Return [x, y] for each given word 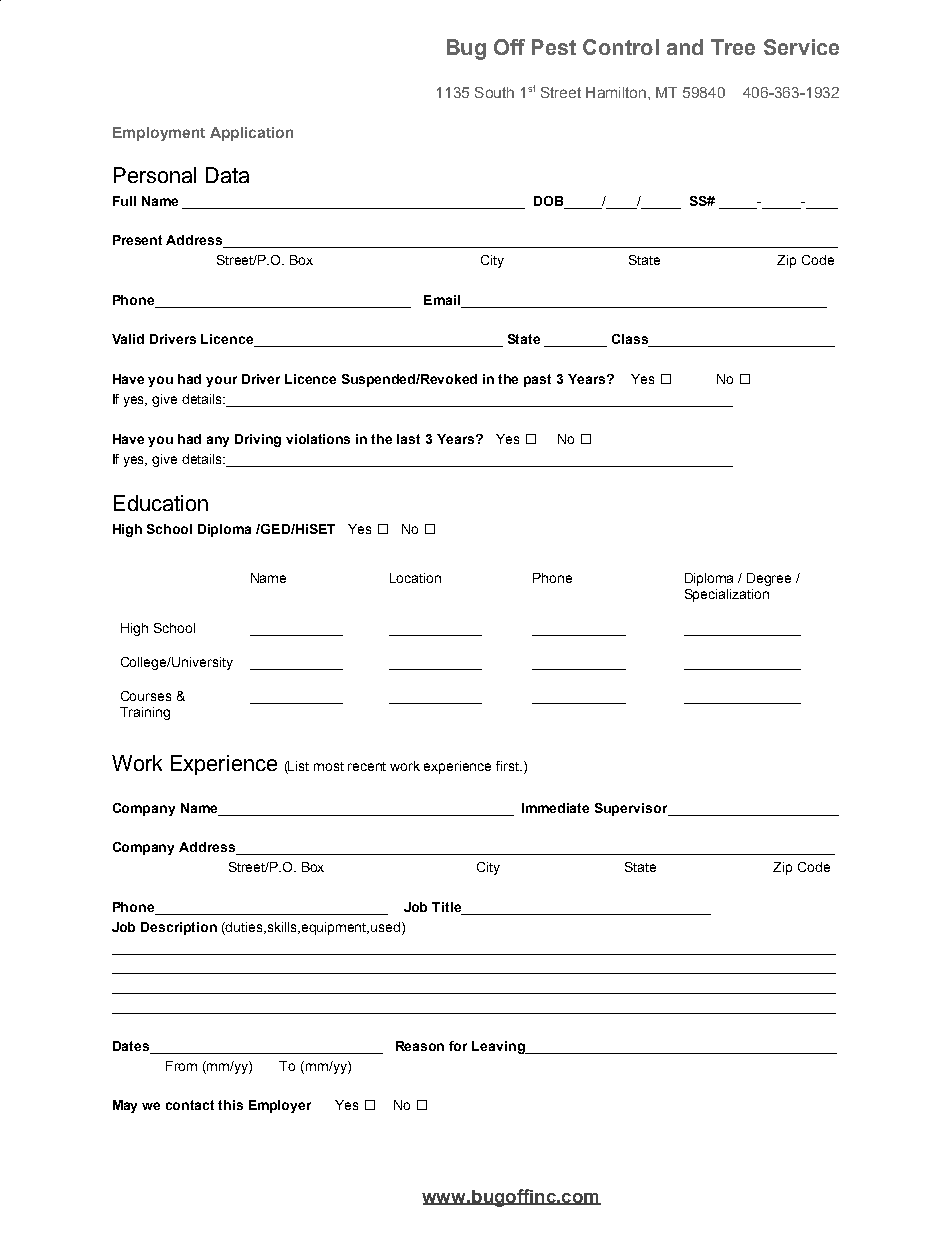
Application [251, 134]
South [494, 92]
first [509, 766]
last [408, 439]
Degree [769, 579]
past [537, 380]
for [458, 1046]
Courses [146, 696]
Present [137, 240]
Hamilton [616, 92]
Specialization [727, 595]
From [181, 1066]
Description [179, 928]
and [685, 47]
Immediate [555, 808]
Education [161, 503]
